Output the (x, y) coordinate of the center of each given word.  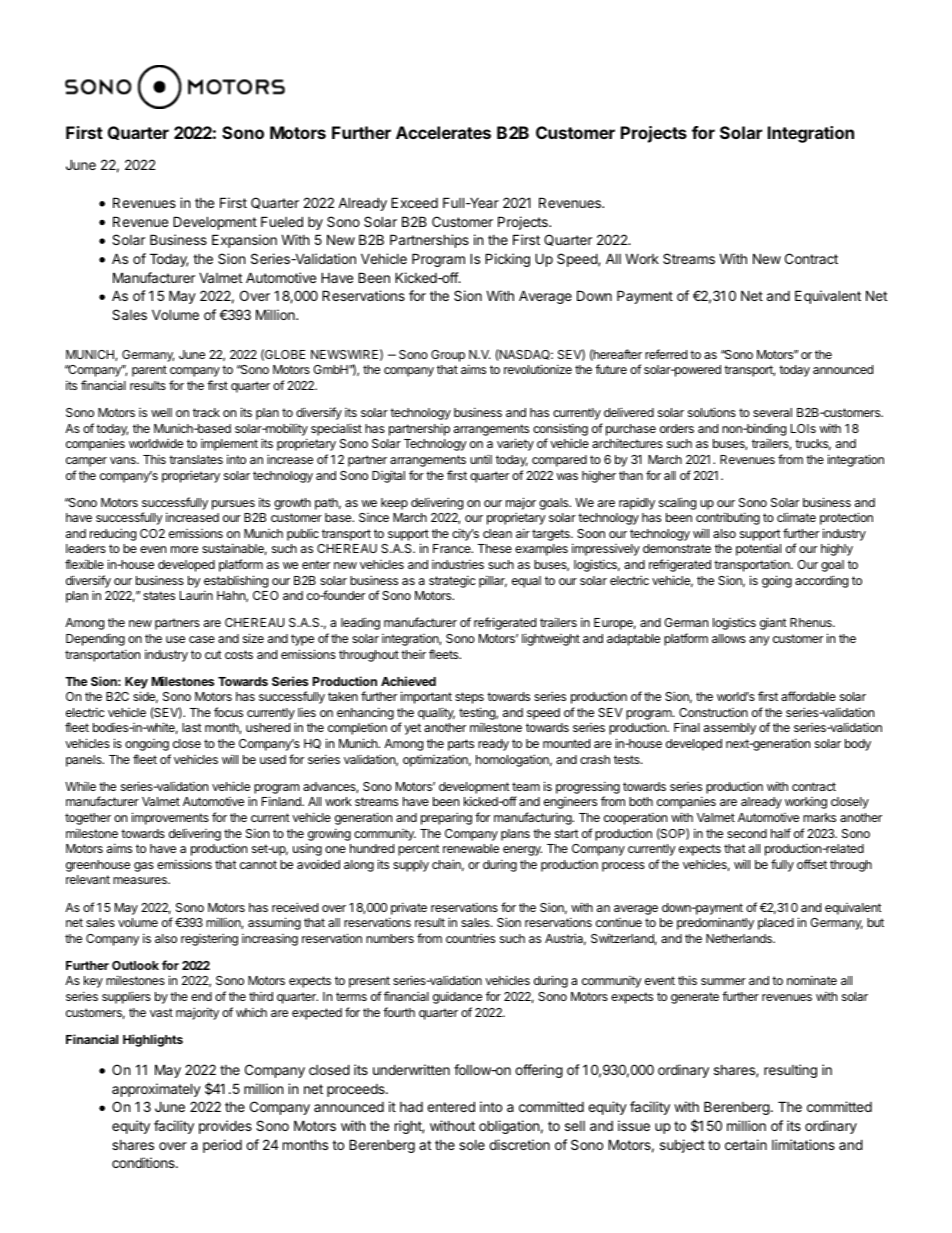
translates (196, 459)
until (481, 459)
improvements (170, 818)
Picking (507, 260)
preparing (446, 818)
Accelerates (443, 132)
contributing (728, 518)
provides (225, 1127)
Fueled (282, 221)
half (781, 833)
